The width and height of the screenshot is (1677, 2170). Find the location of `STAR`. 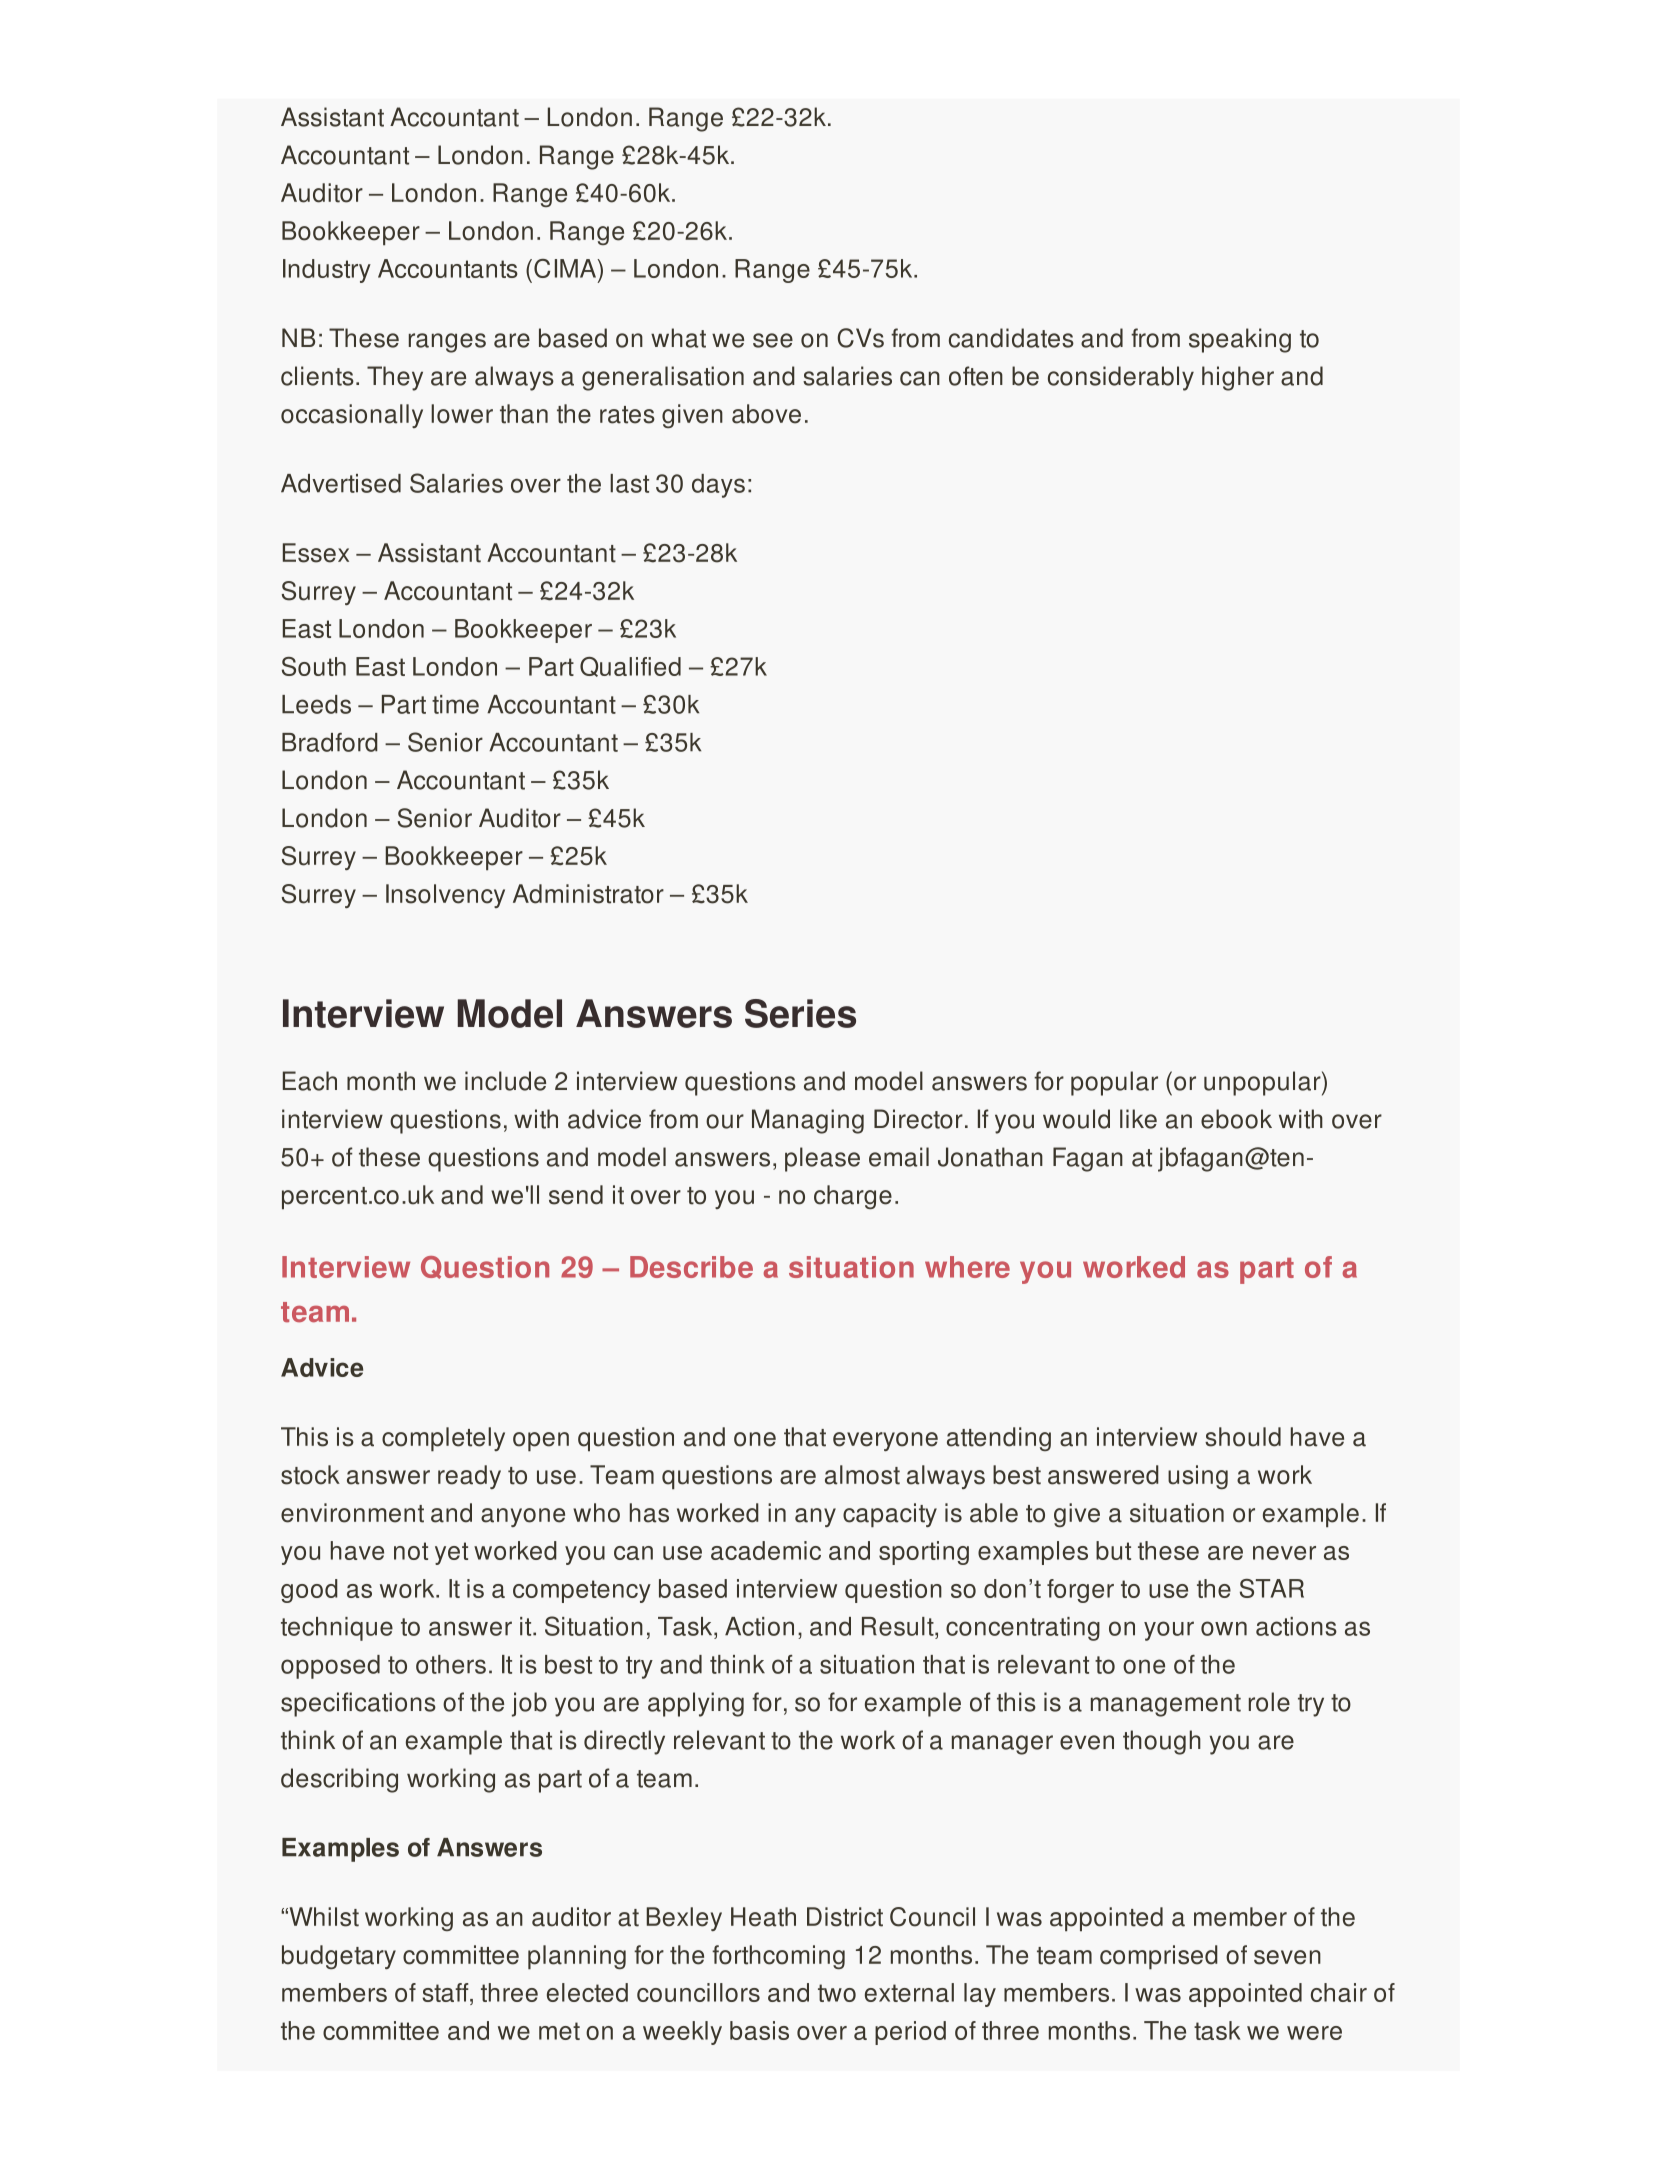

STAR is located at coordinates (1272, 1588).
